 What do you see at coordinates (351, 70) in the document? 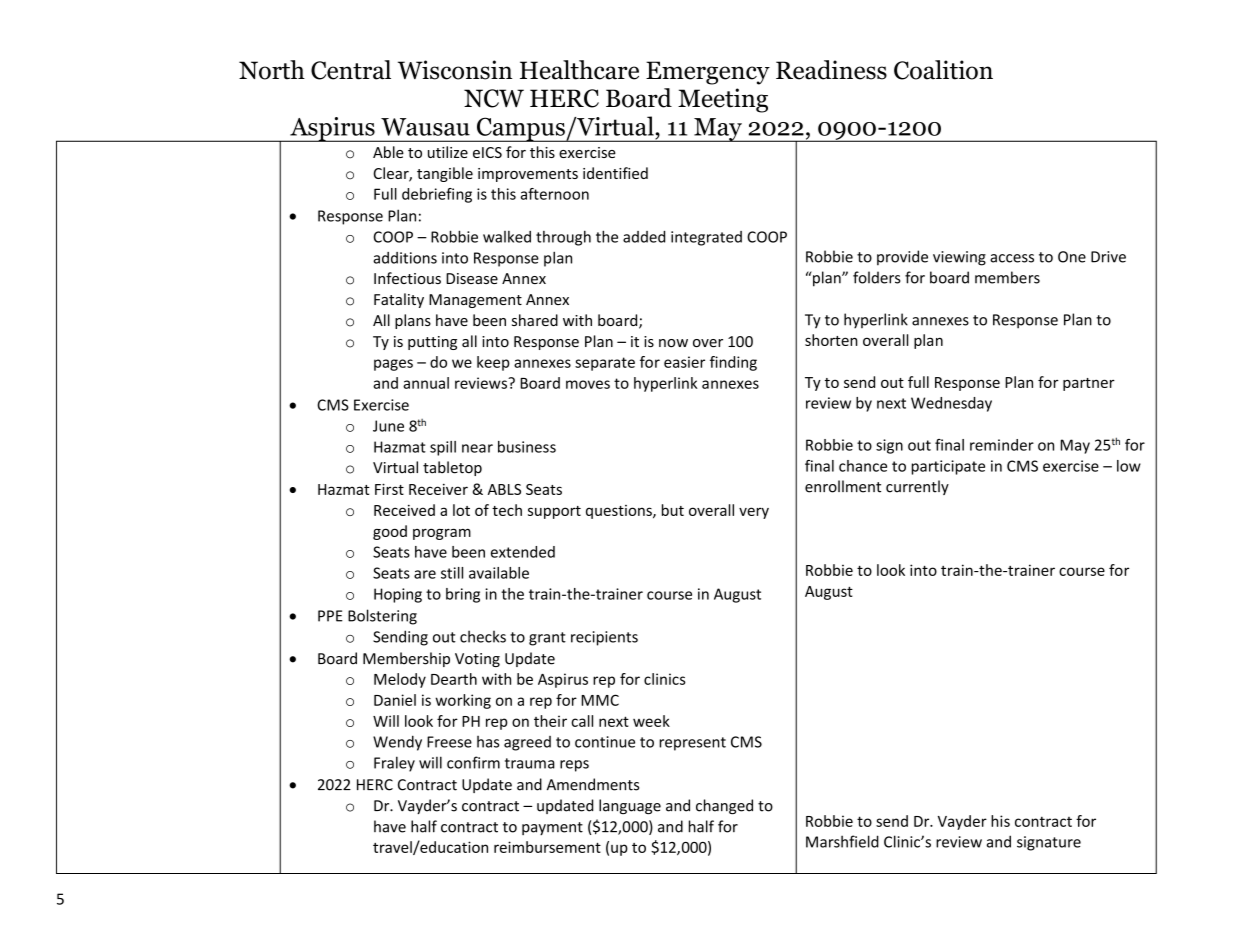
I see `Central` at bounding box center [351, 70].
